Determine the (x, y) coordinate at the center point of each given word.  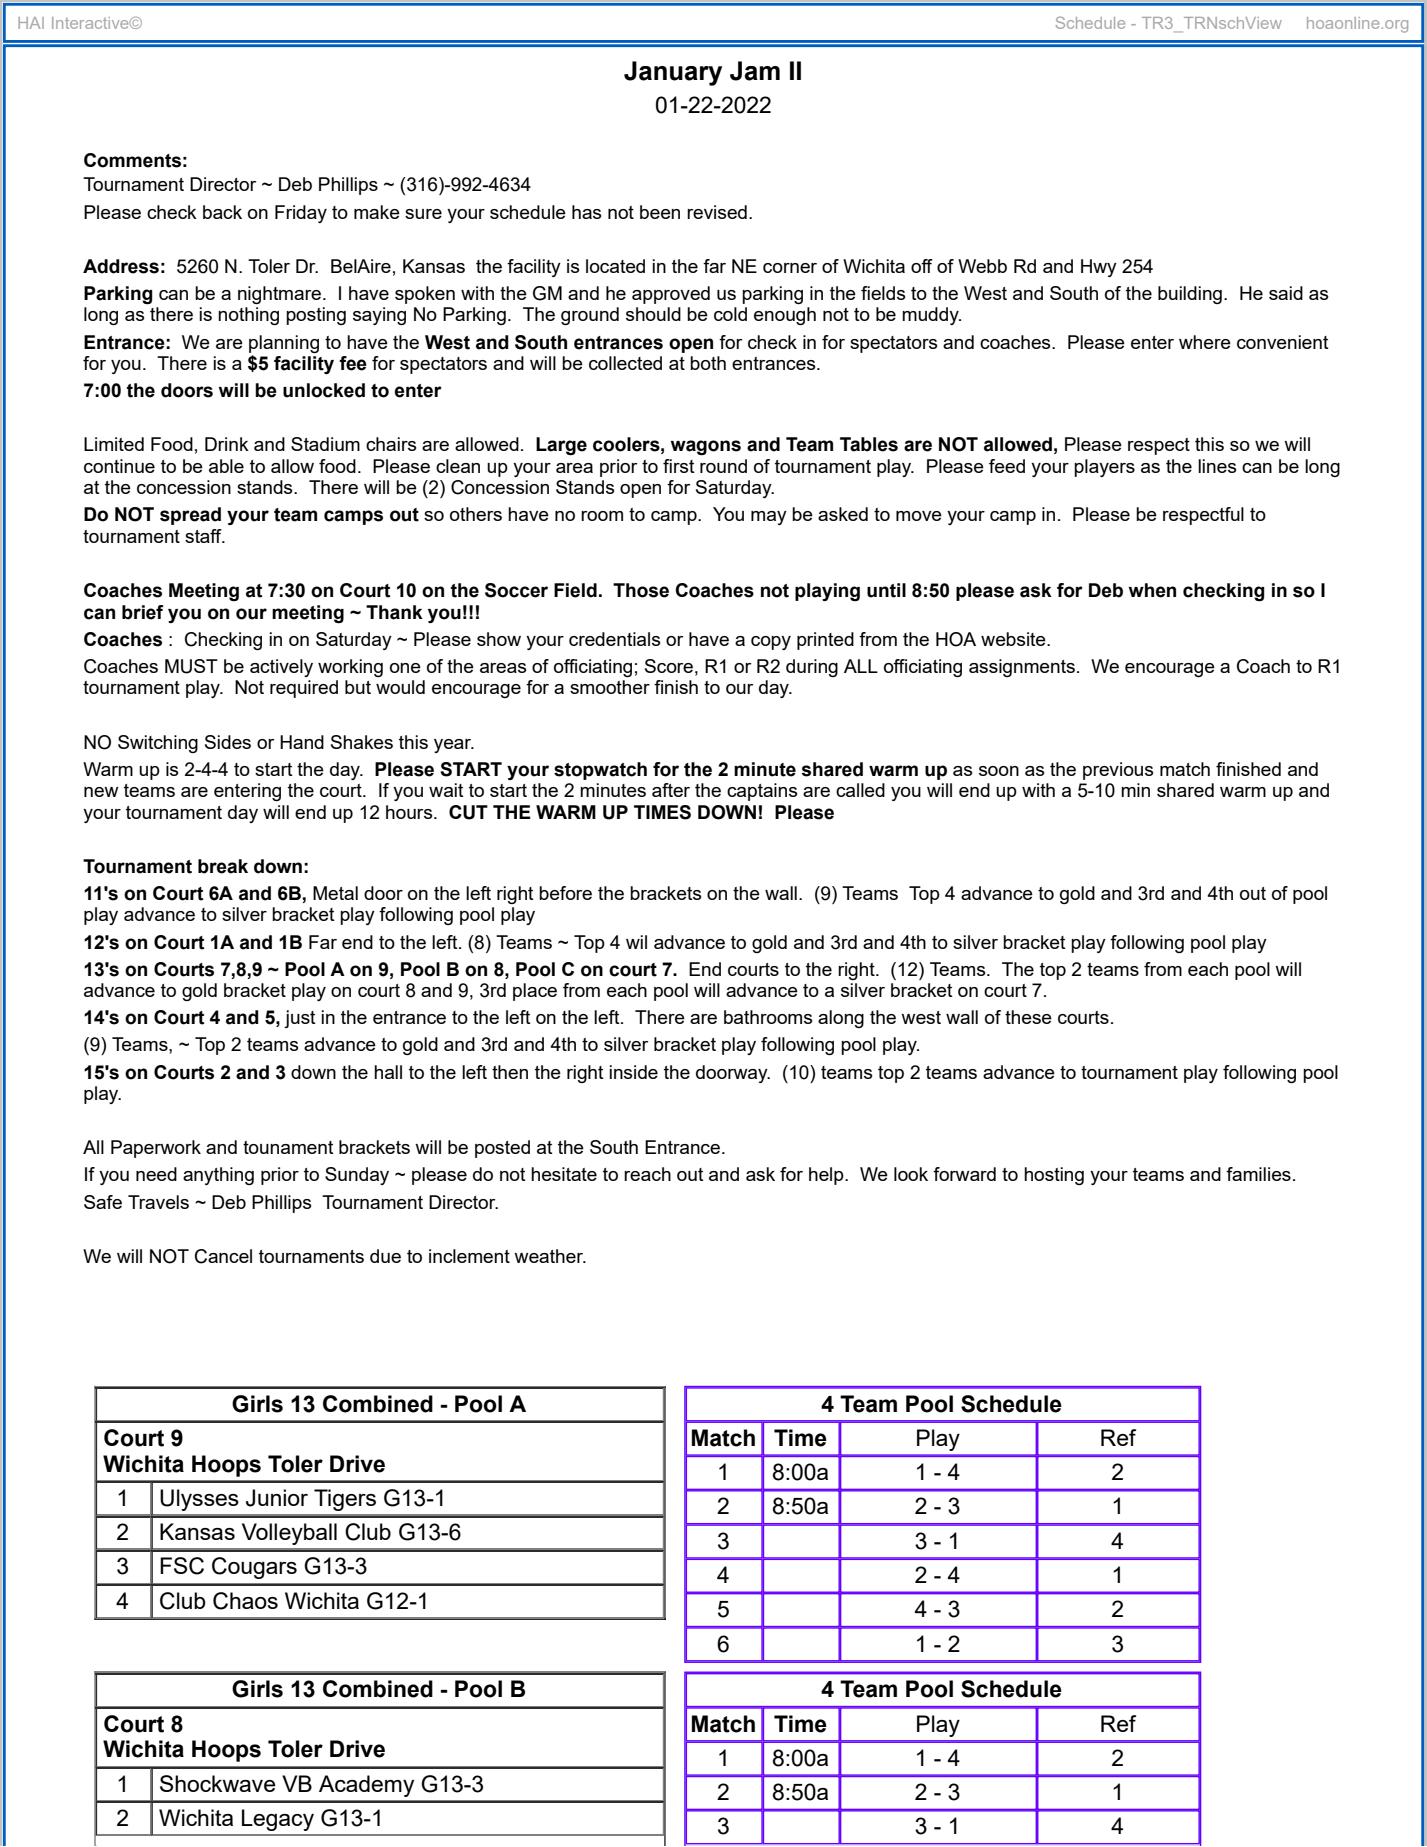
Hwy (1099, 268)
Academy (366, 1786)
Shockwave (218, 1783)
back (222, 212)
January (673, 73)
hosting (1054, 1176)
